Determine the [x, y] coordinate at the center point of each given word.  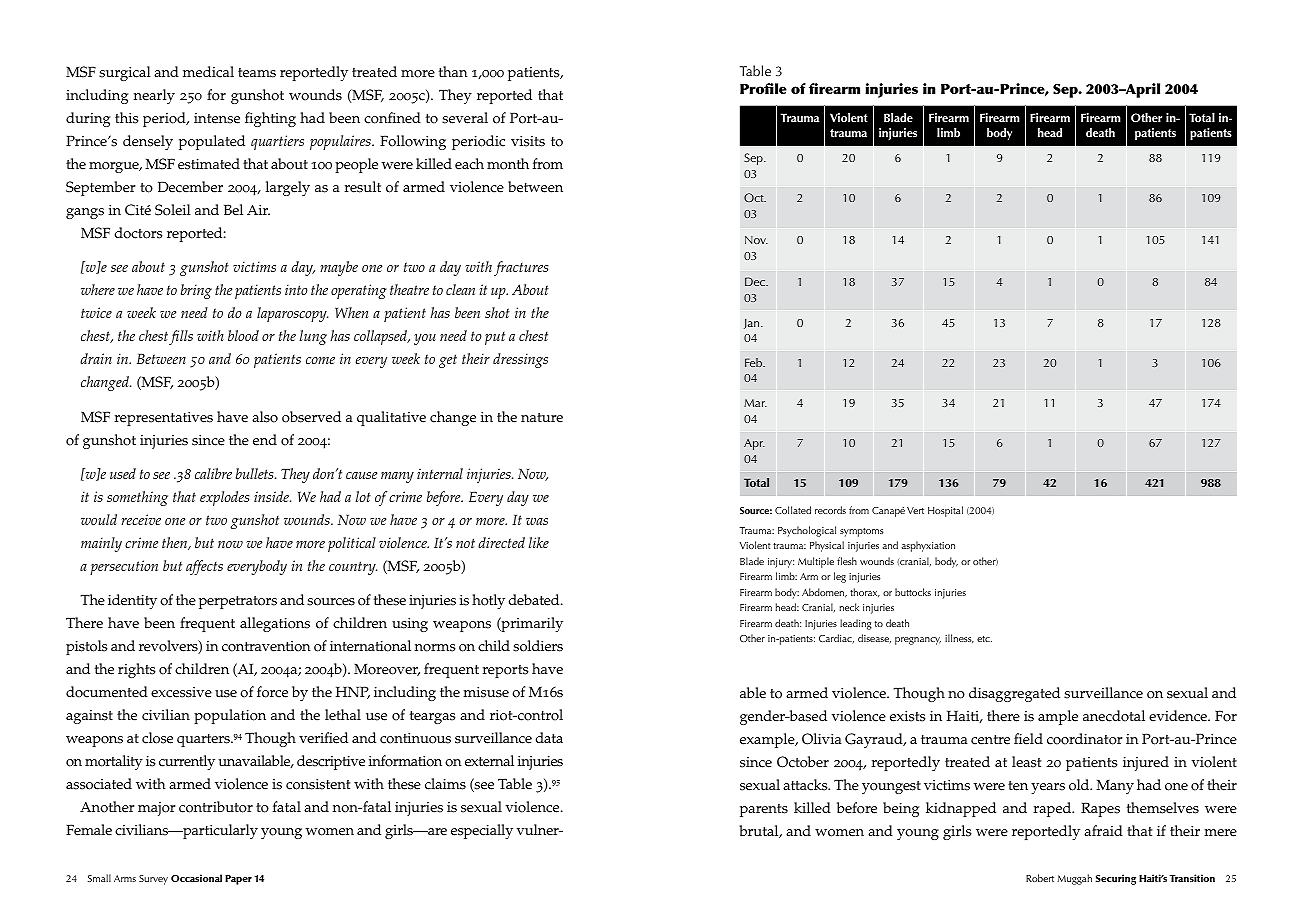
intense [217, 118]
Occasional [196, 878]
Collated [793, 510]
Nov [756, 240]
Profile [763, 88]
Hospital [945, 511]
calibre [213, 473]
